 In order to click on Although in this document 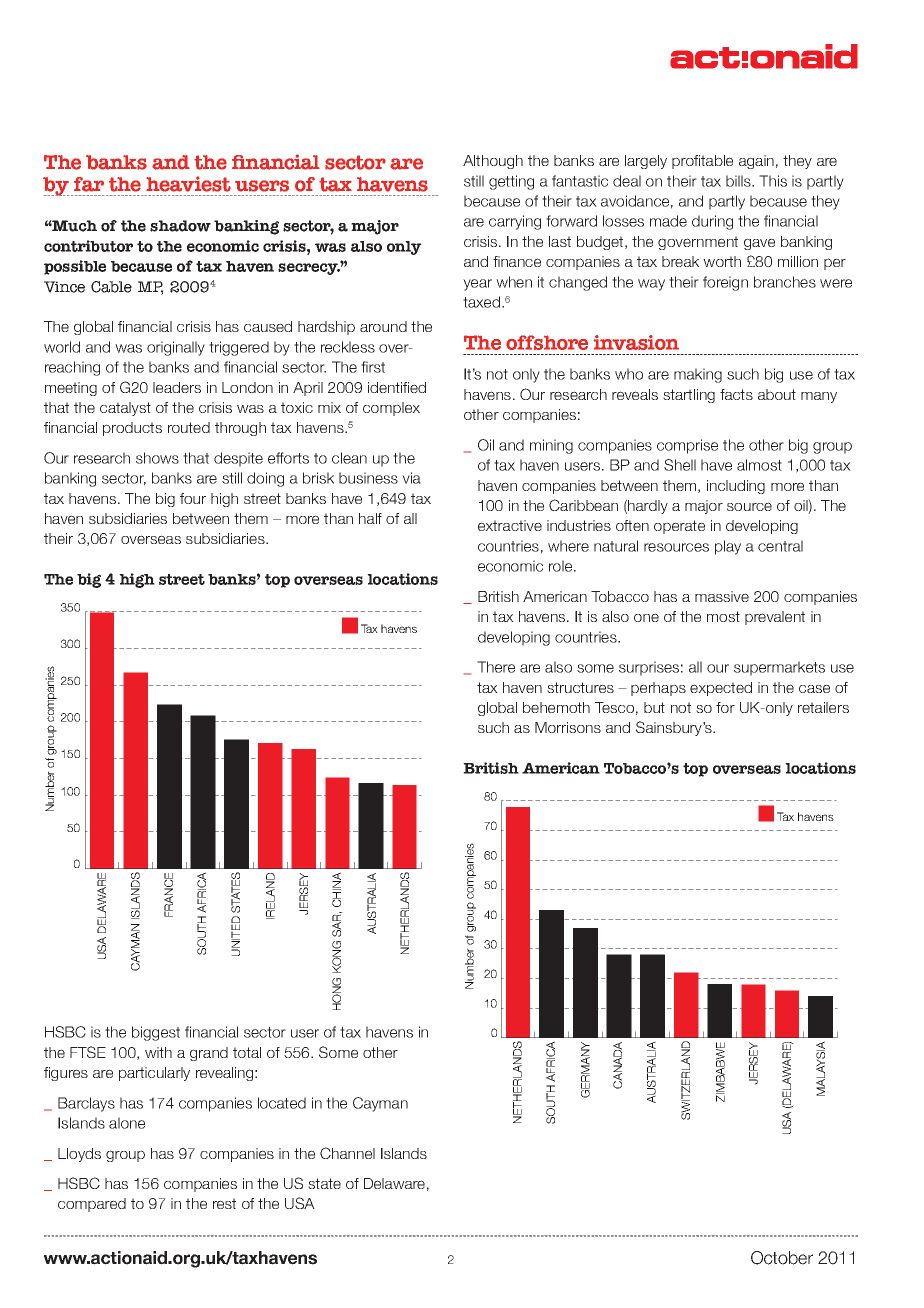, I will do `click(493, 162)`.
